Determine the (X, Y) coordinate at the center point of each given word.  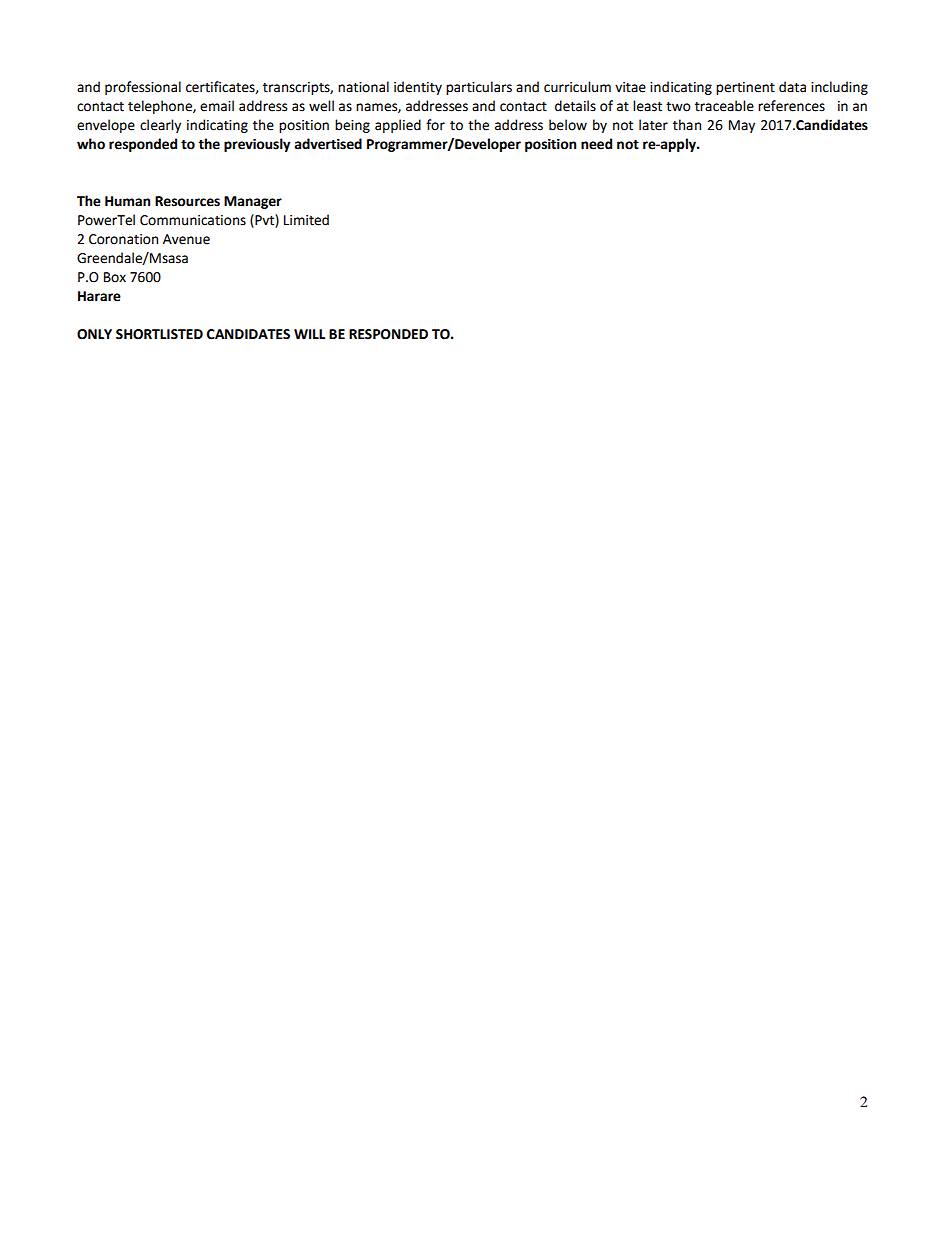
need (596, 144)
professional (143, 88)
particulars (479, 88)
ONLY (94, 334)
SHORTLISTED (159, 334)
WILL (309, 334)
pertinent (745, 88)
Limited (306, 220)
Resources (187, 201)
